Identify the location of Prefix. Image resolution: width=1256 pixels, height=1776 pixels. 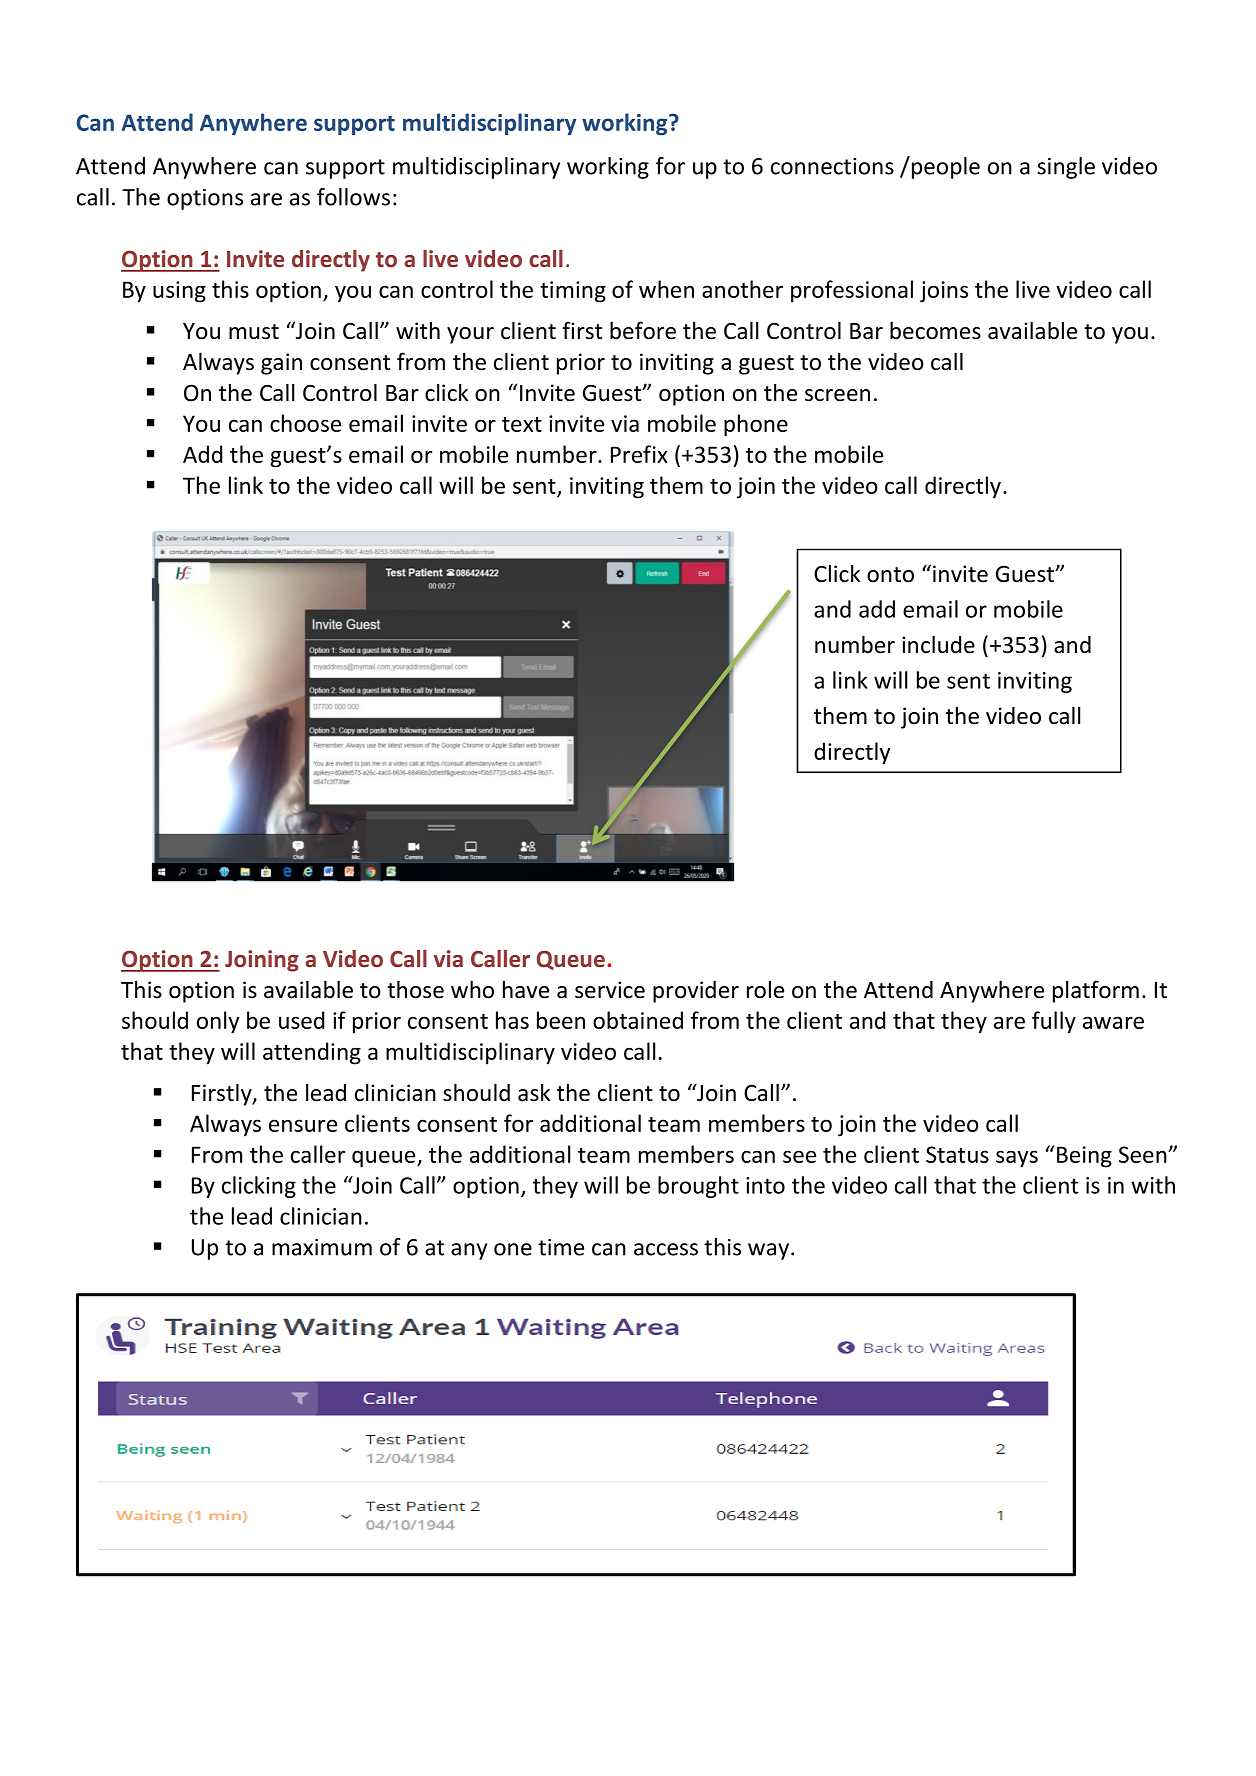
(639, 454).
